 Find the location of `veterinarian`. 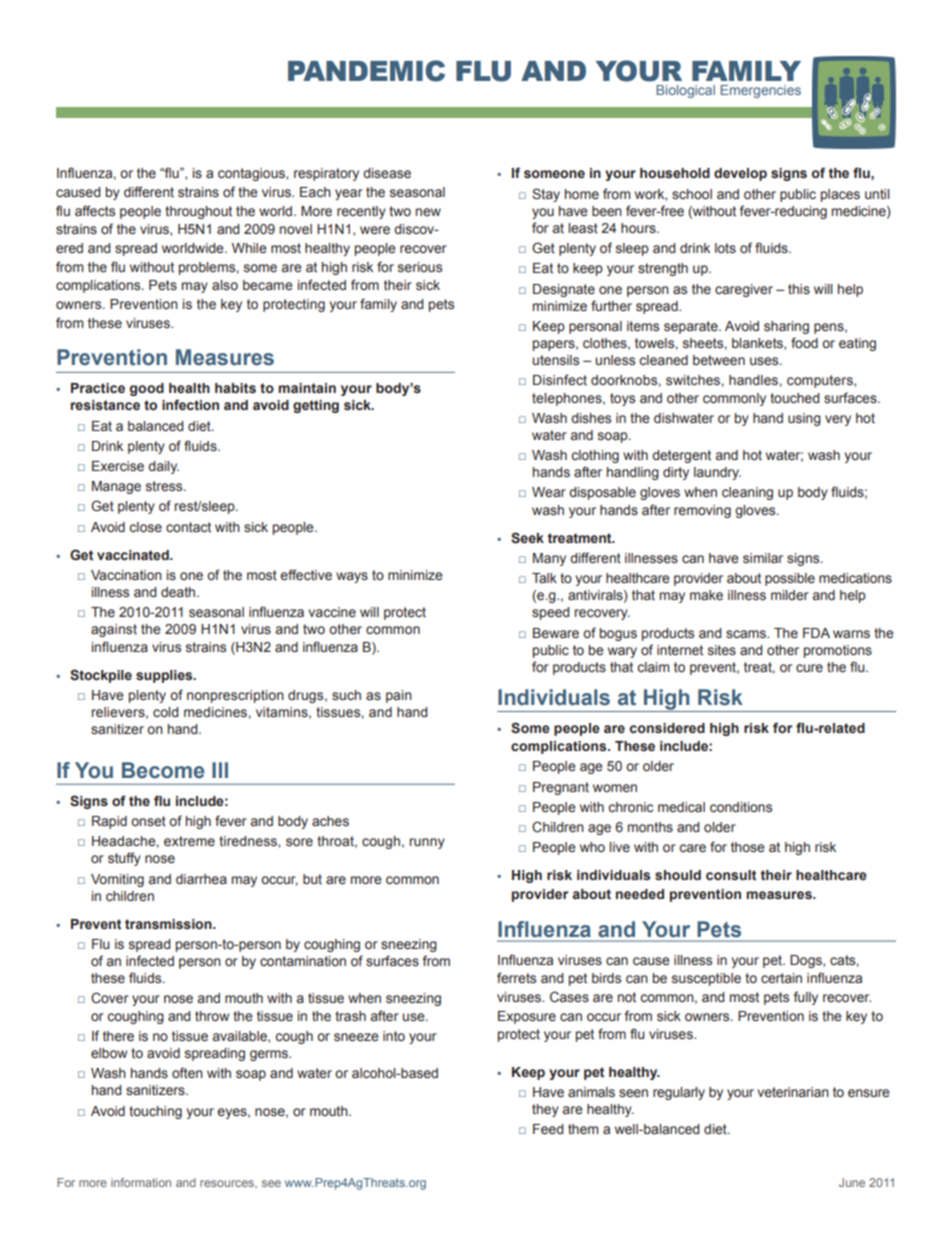

veterinarian is located at coordinates (793, 1092).
